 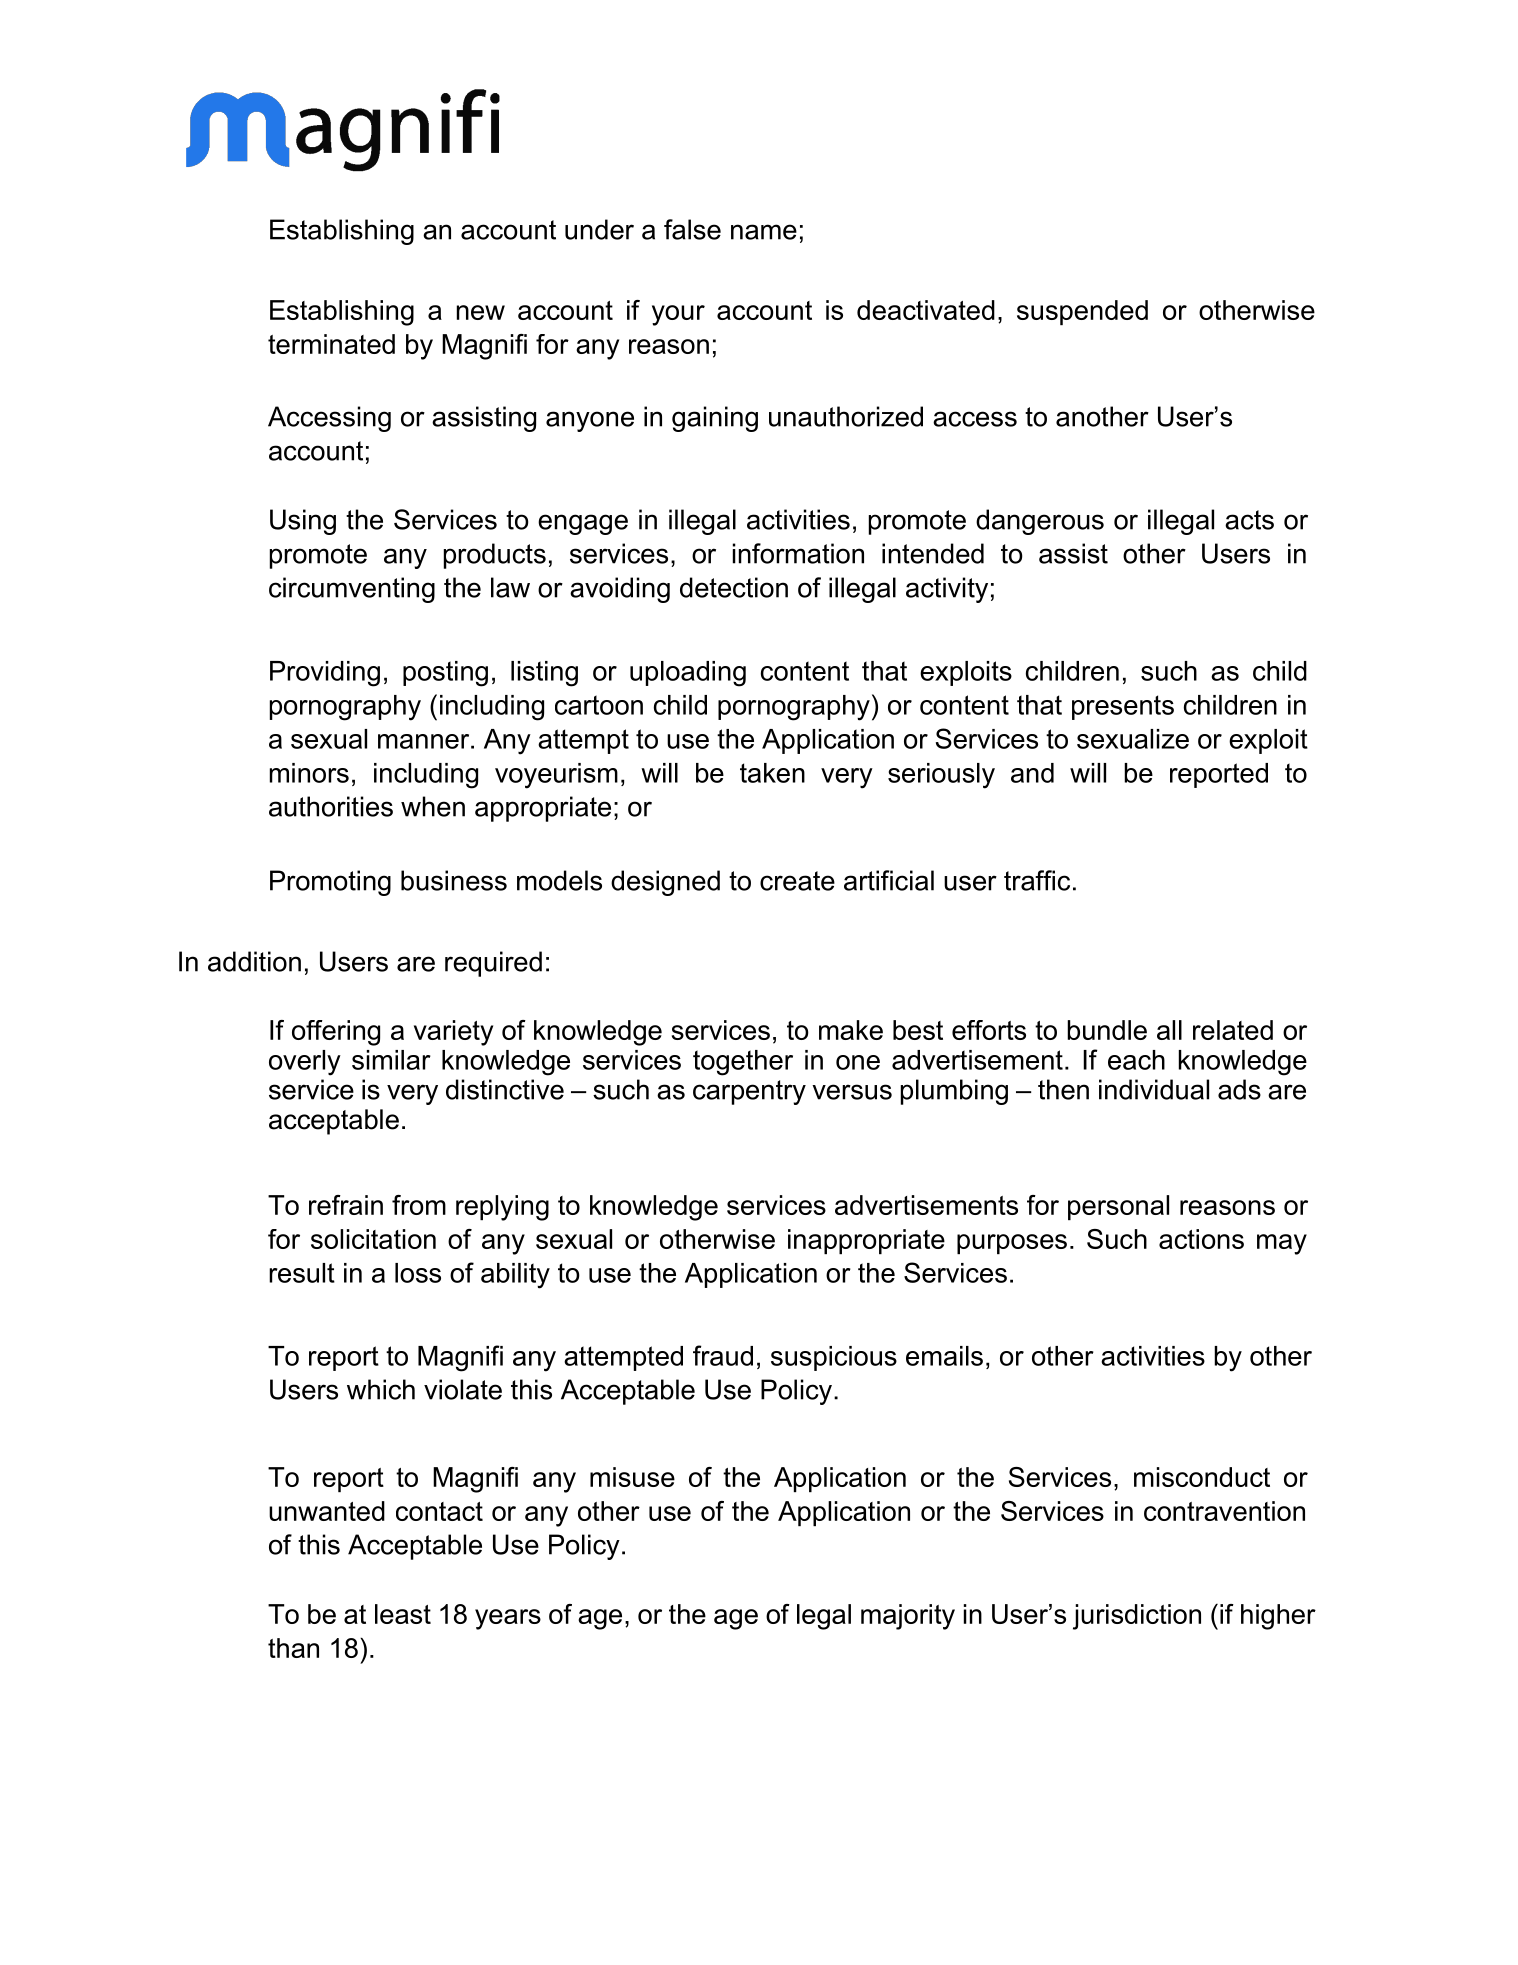 What do you see at coordinates (764, 232) in the page?
I see `name` at bounding box center [764, 232].
